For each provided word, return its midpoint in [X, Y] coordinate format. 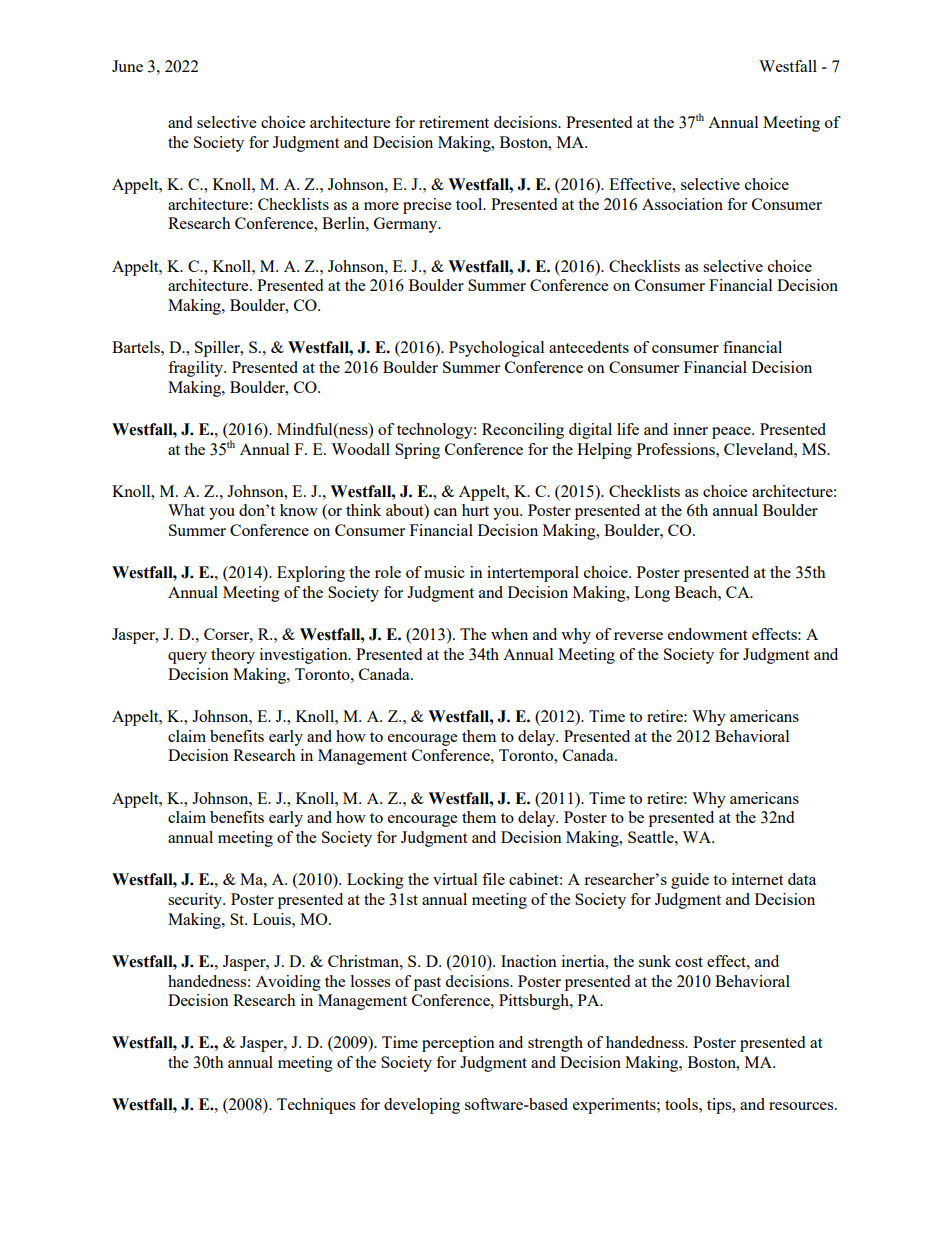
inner [690, 429]
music [444, 572]
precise [427, 206]
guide [690, 881]
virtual [455, 879]
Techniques [316, 1106]
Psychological [496, 349]
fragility [196, 369]
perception [458, 1044]
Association [682, 204]
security [196, 901]
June [127, 66]
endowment [707, 634]
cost [689, 962]
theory [233, 656]
